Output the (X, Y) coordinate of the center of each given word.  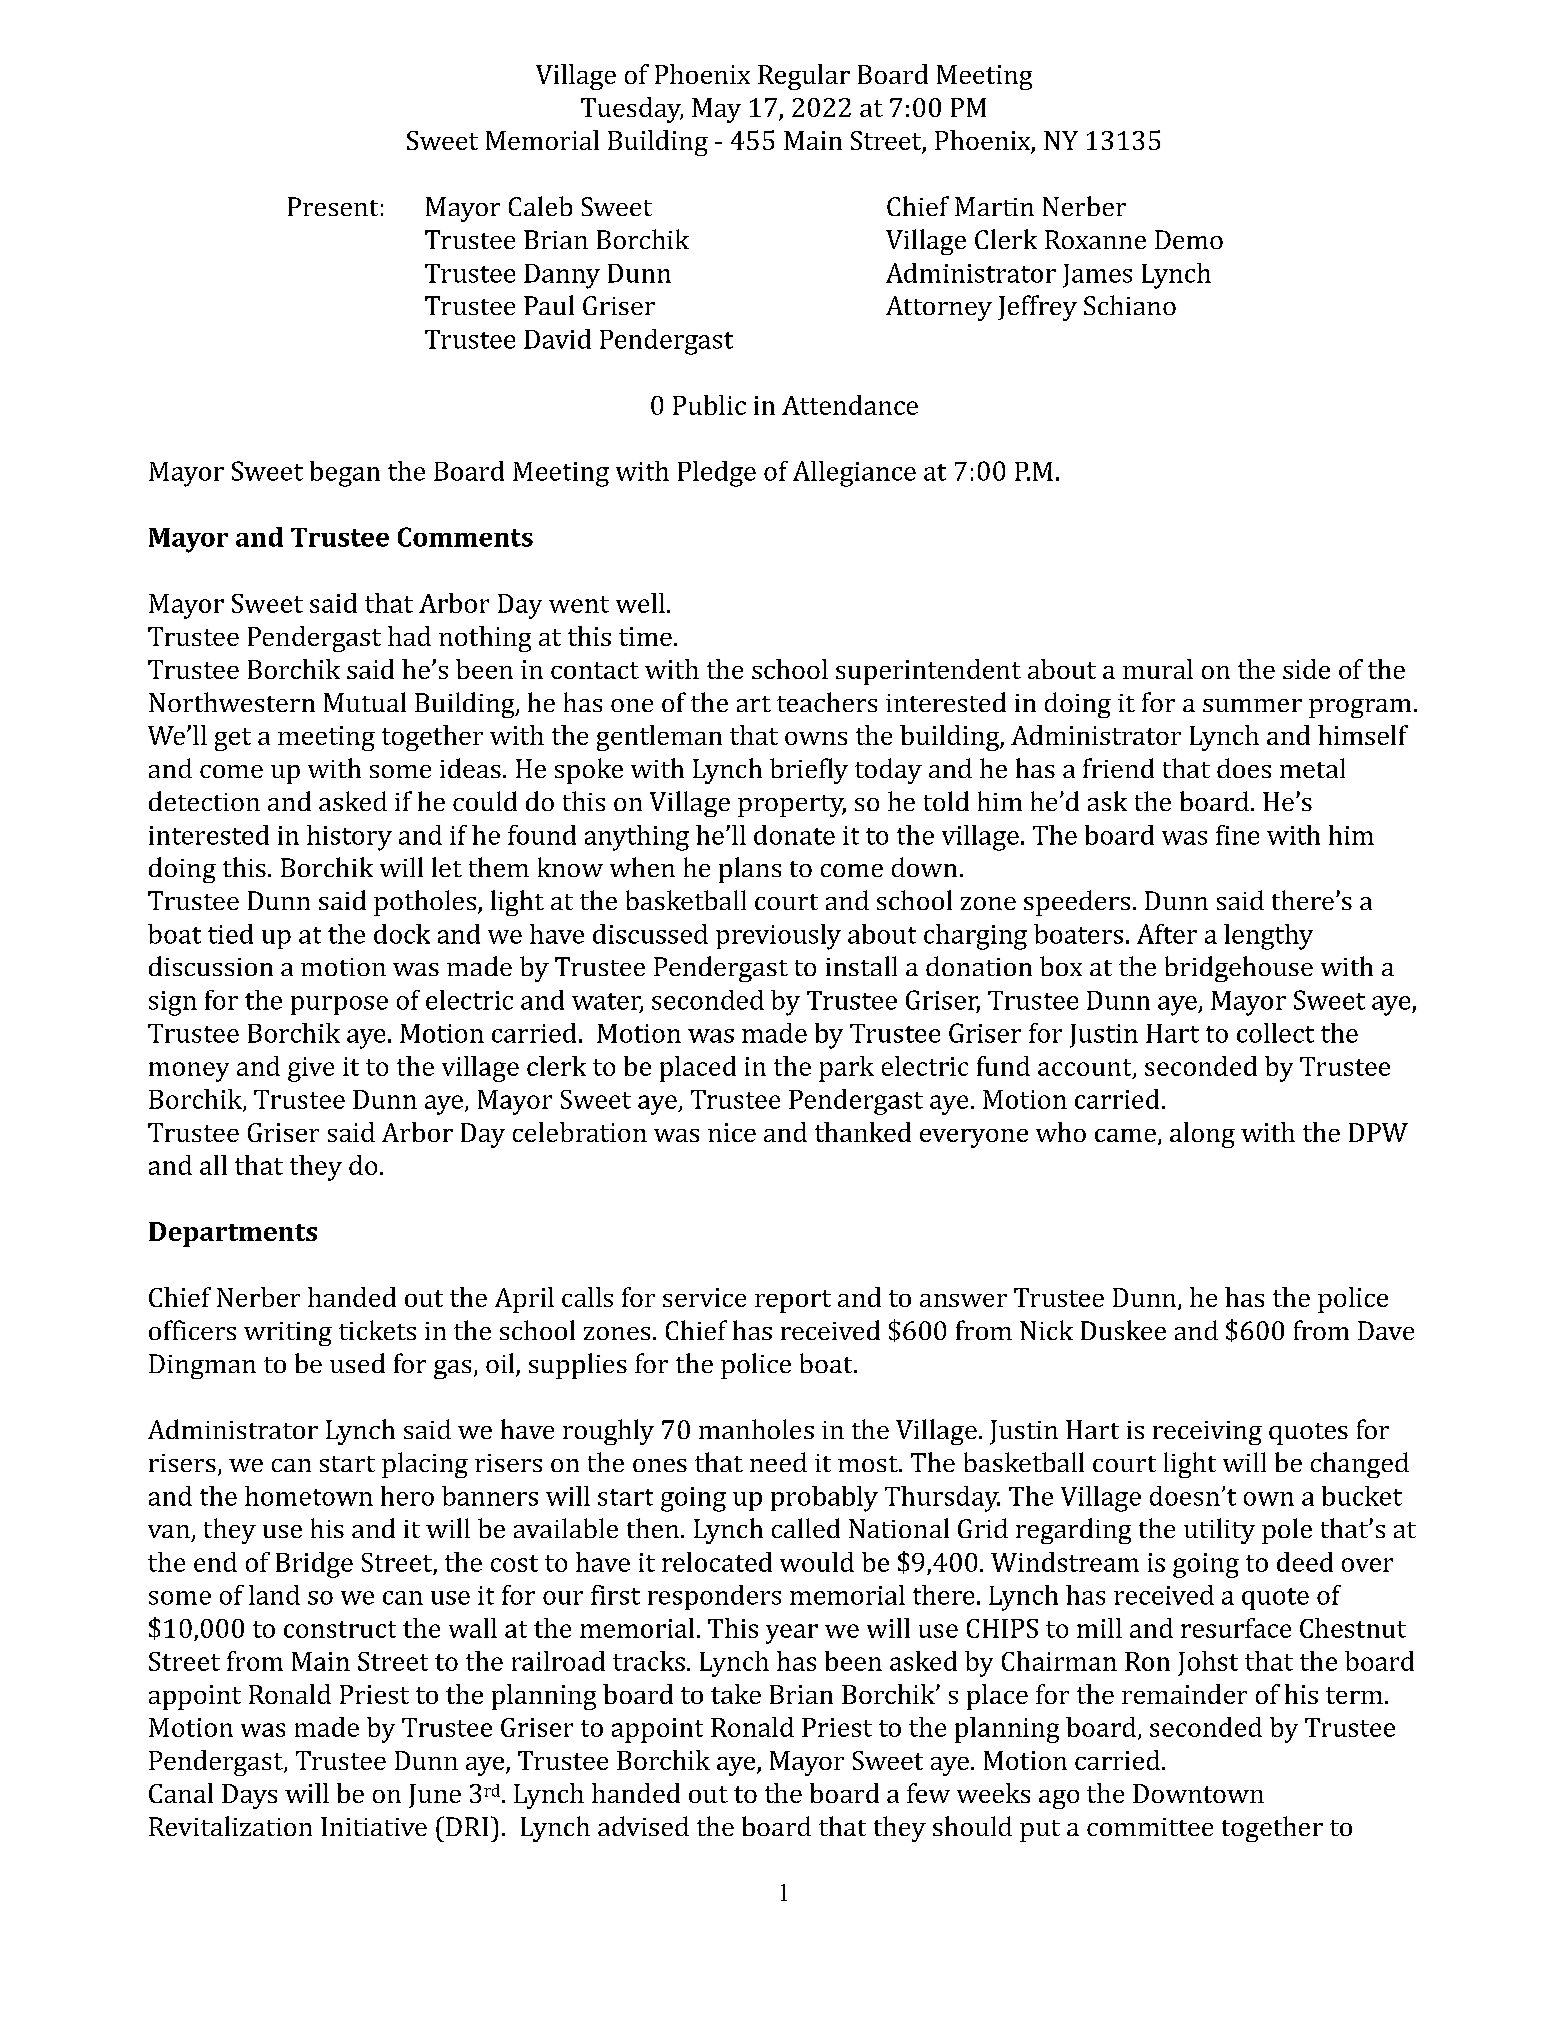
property (792, 806)
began (345, 474)
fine (1237, 835)
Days (249, 1796)
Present (333, 206)
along (1202, 1135)
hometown (309, 1496)
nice (732, 1132)
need (778, 1462)
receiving (1207, 1433)
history (349, 838)
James (1097, 276)
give (311, 1069)
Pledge (717, 474)
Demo (1189, 239)
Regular (804, 77)
